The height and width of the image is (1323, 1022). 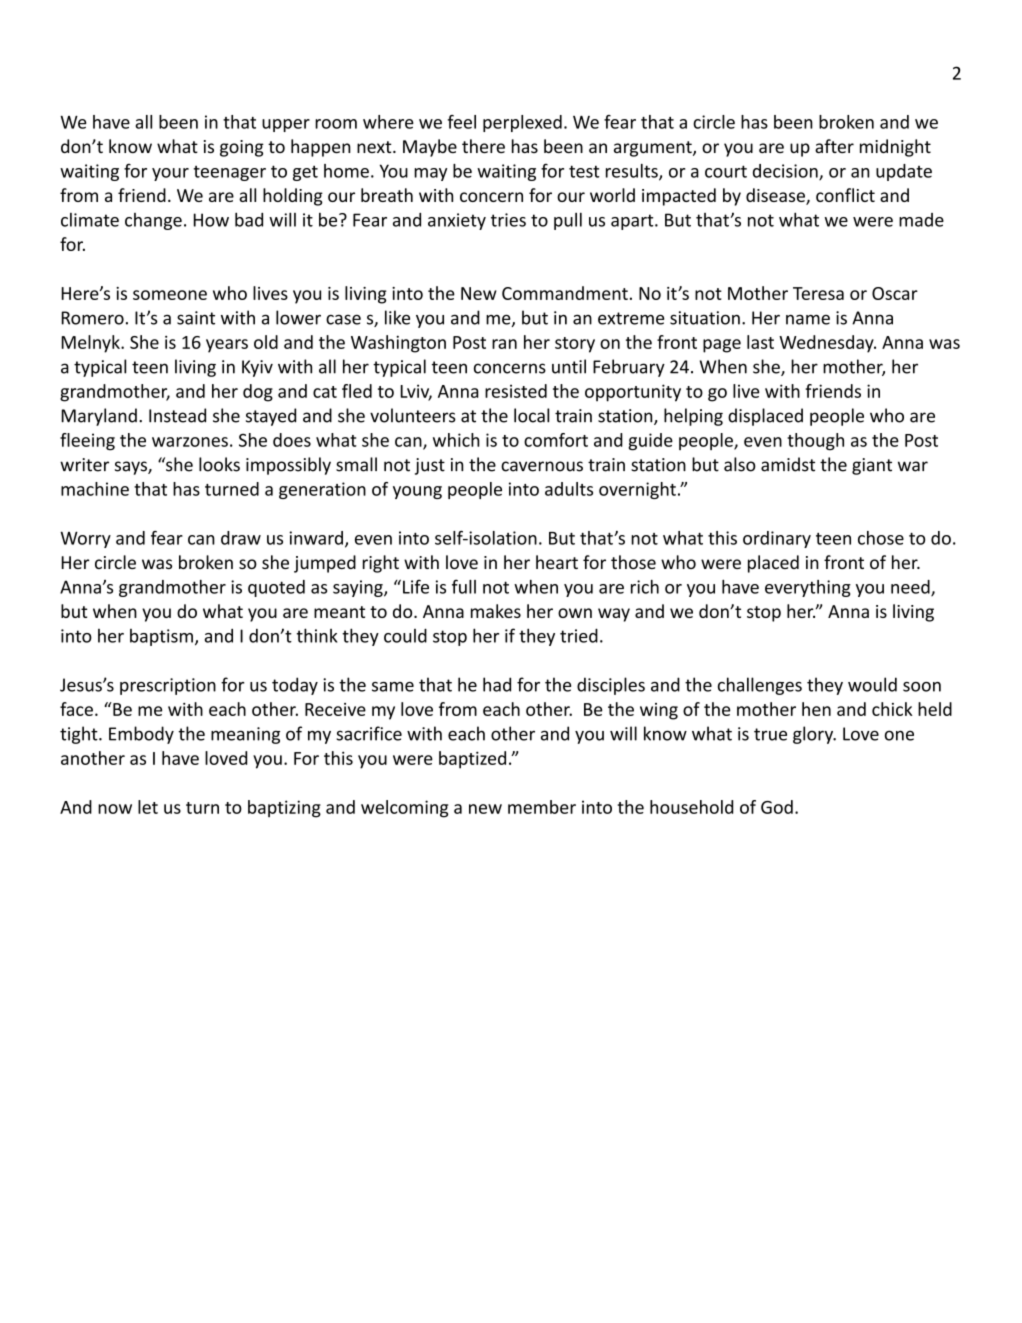 I want to click on let, so click(x=148, y=807).
